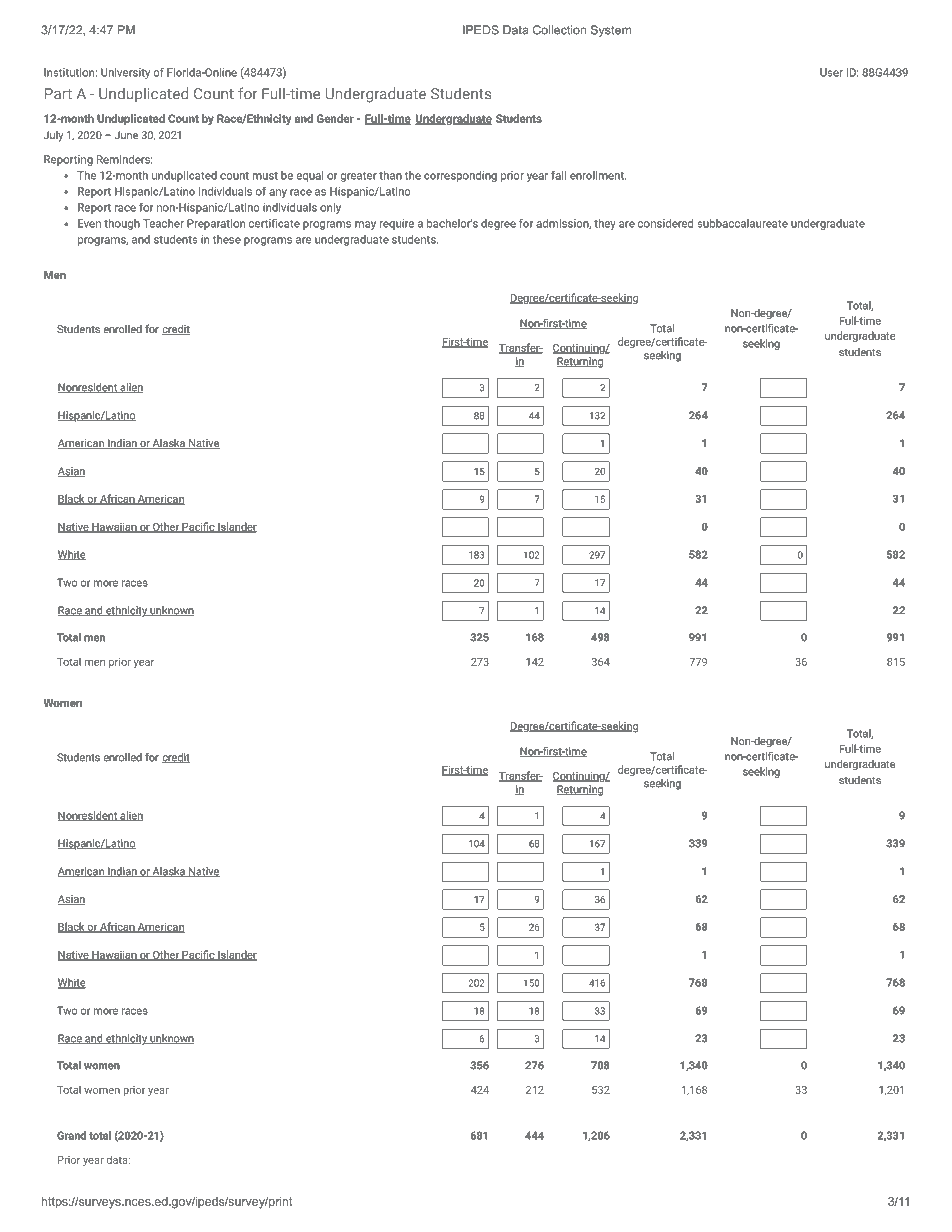  What do you see at coordinates (665, 223) in the screenshot?
I see `considered` at bounding box center [665, 223].
